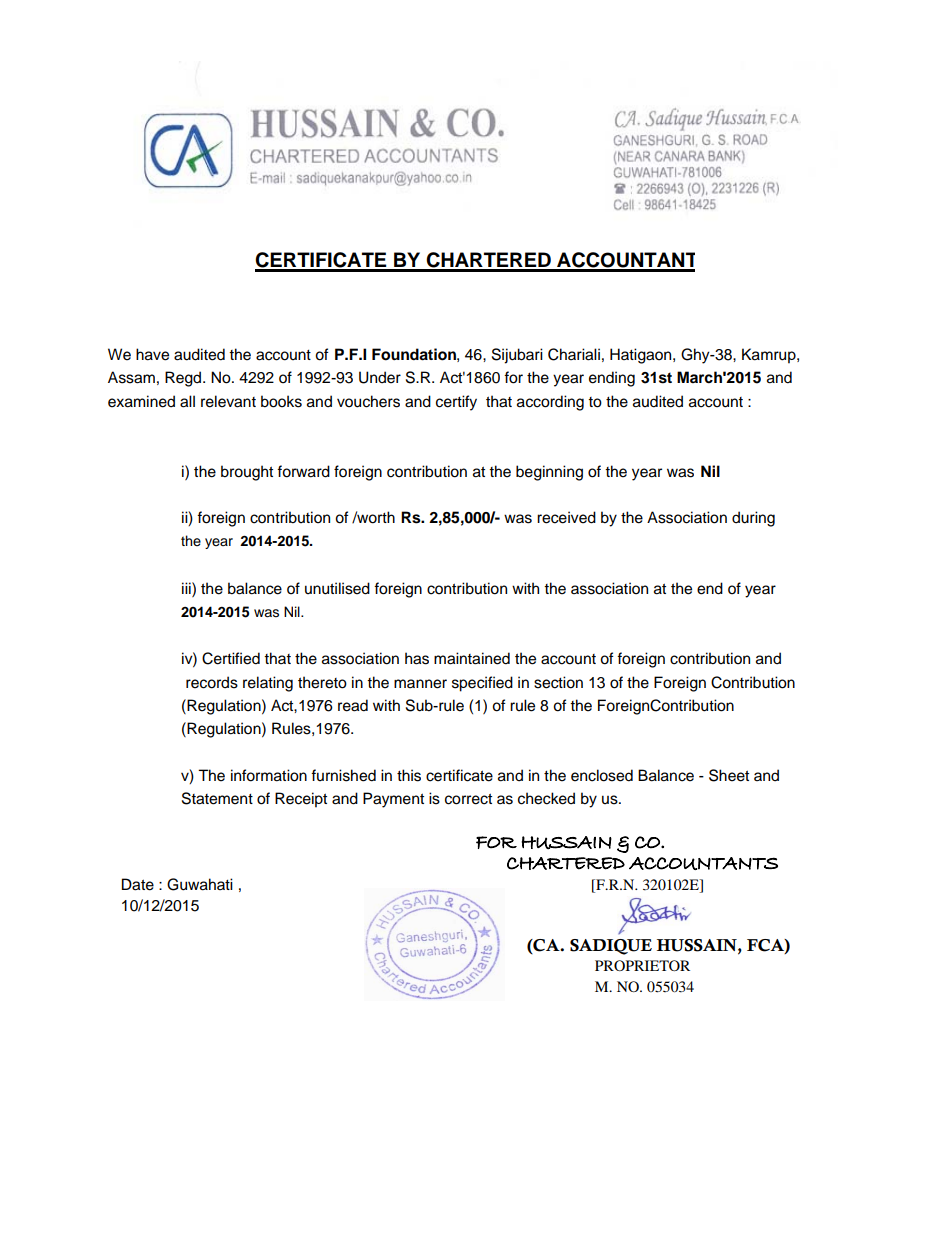  Describe the element at coordinates (200, 884) in the screenshot. I see `Guwahati` at that location.
